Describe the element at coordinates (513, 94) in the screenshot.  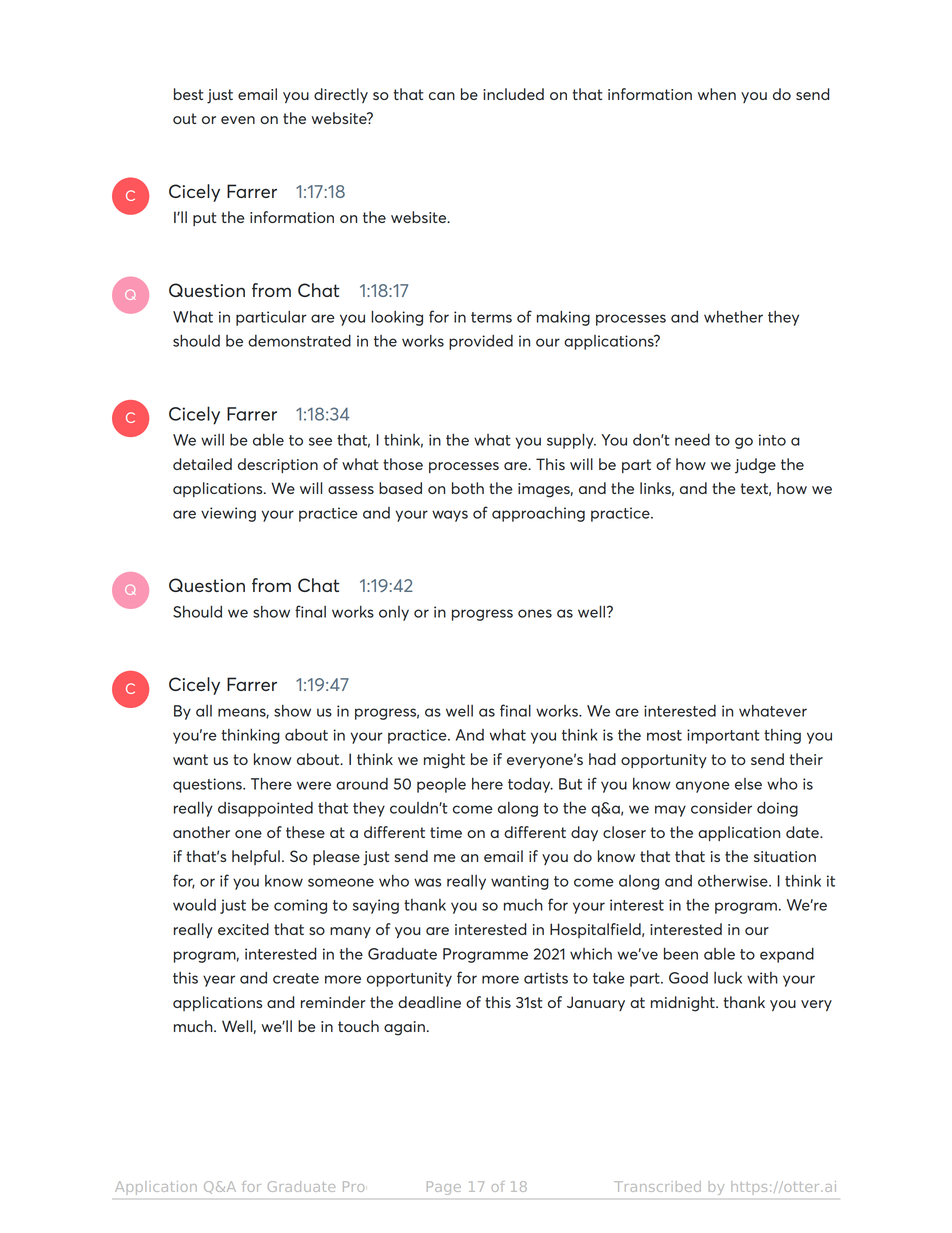
I see `included` at that location.
